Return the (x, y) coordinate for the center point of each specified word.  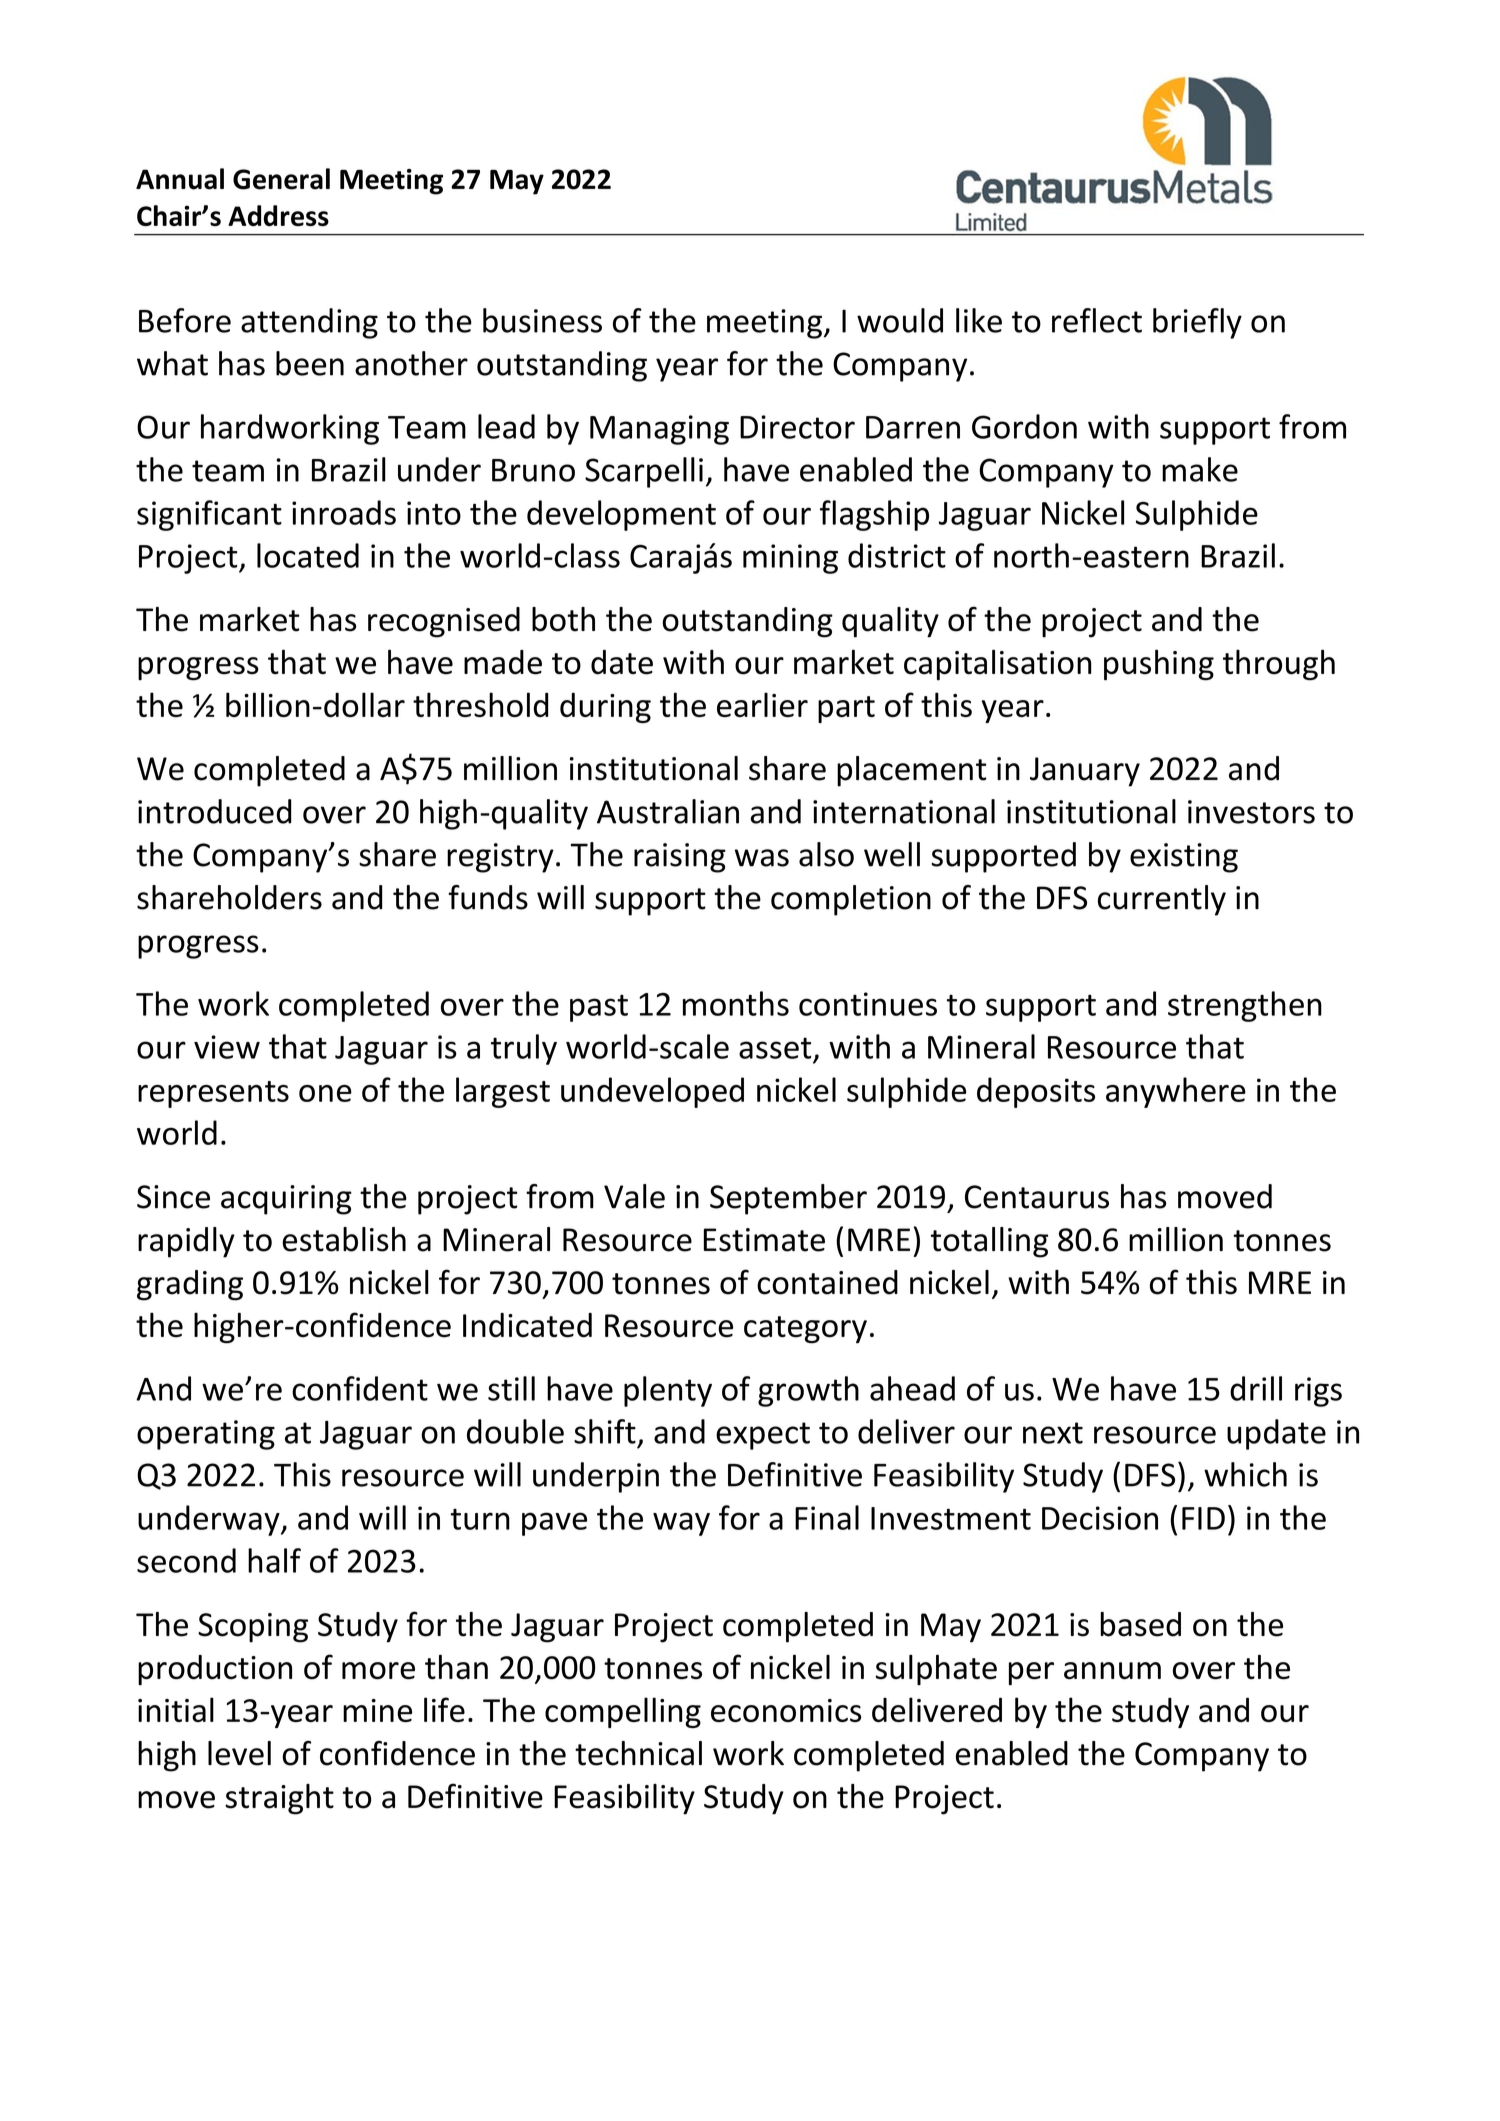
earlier (762, 704)
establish (344, 1239)
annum (1112, 1671)
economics (786, 1710)
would (900, 320)
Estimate (764, 1240)
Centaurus (1037, 1197)
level (239, 1753)
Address (278, 215)
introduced (215, 811)
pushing (1159, 665)
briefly (1197, 323)
